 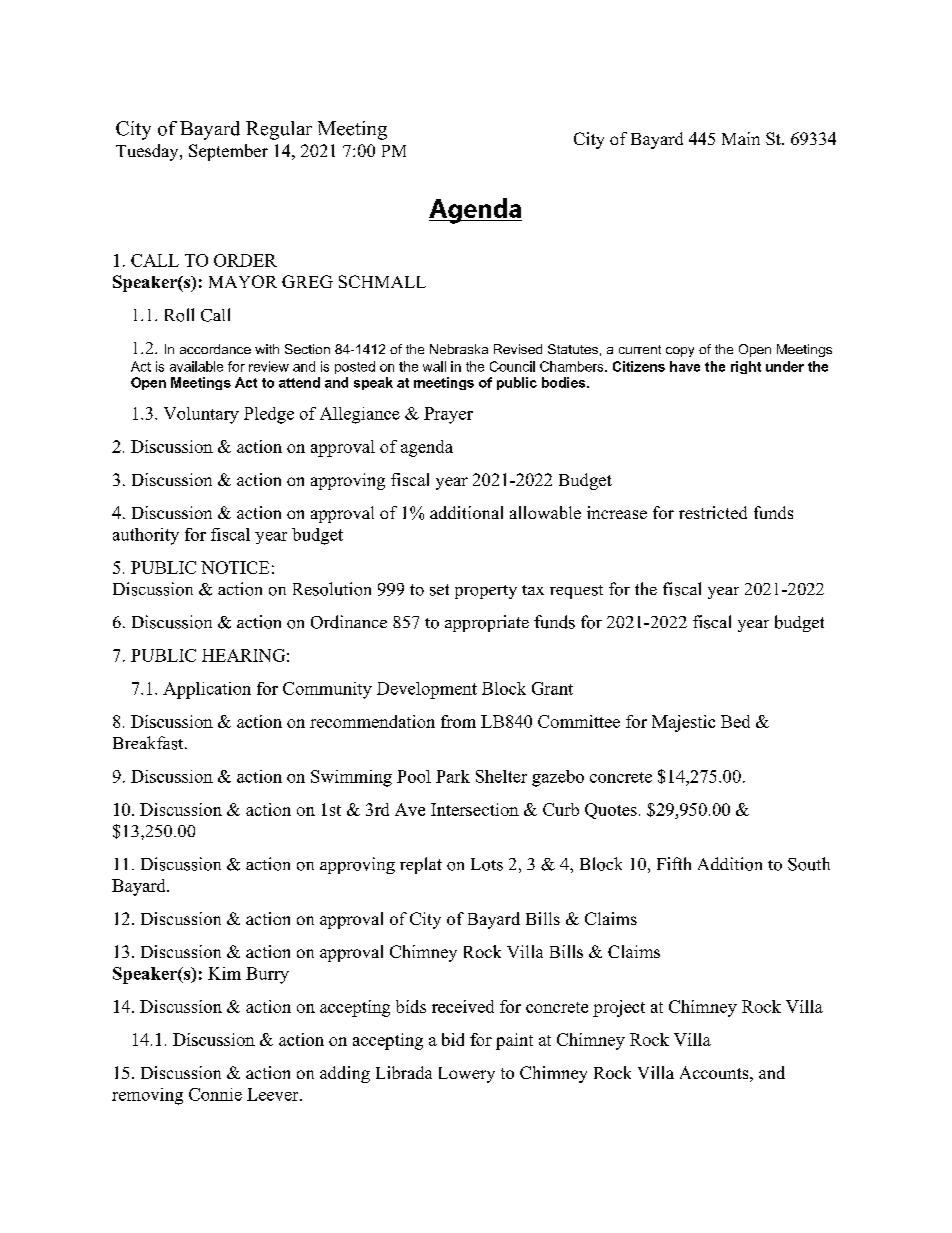 I want to click on available, so click(x=196, y=366).
